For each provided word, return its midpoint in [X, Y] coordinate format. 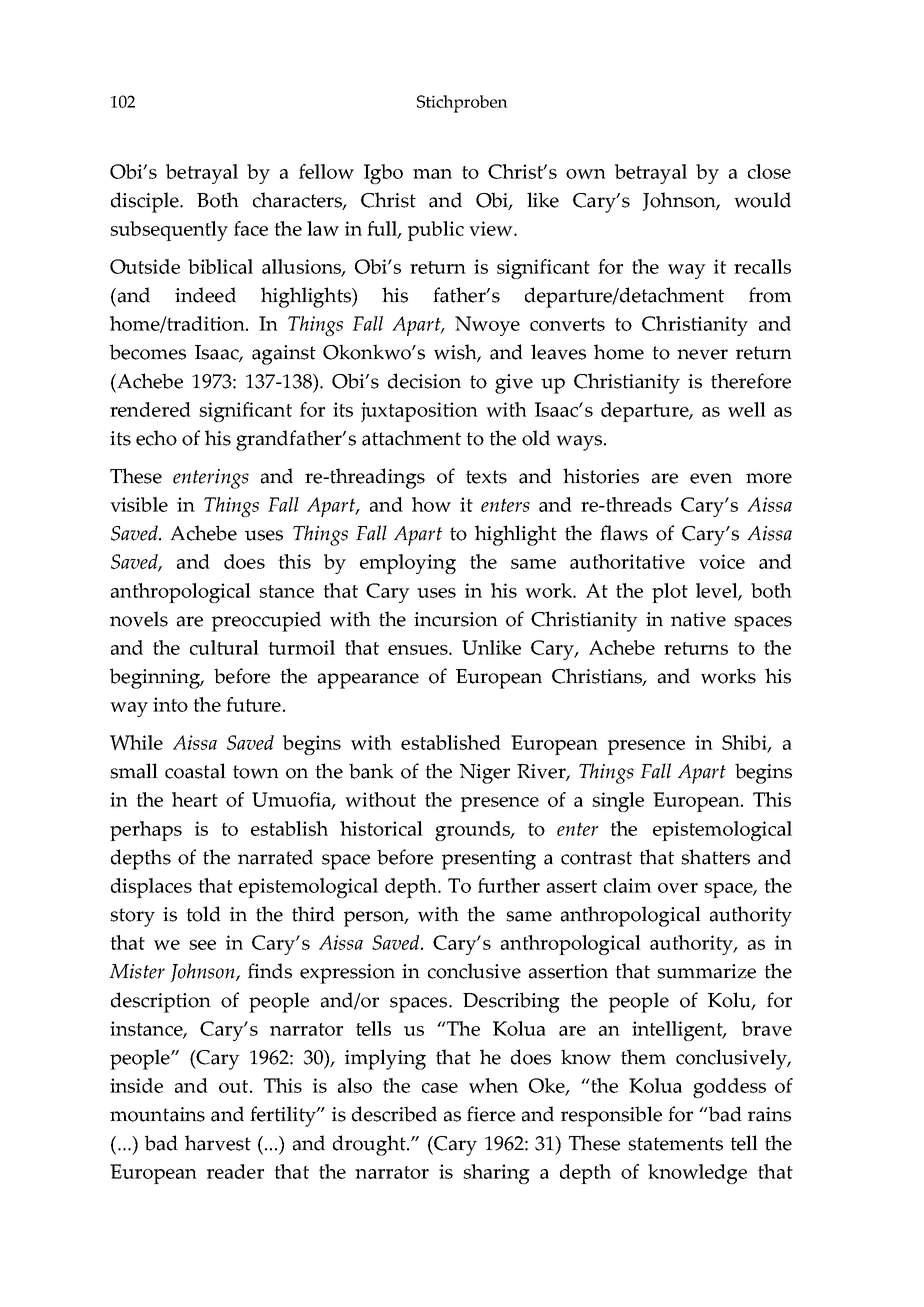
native [698, 619]
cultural [224, 647]
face [251, 228]
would [762, 200]
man [432, 174]
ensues [419, 650]
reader [235, 1171]
